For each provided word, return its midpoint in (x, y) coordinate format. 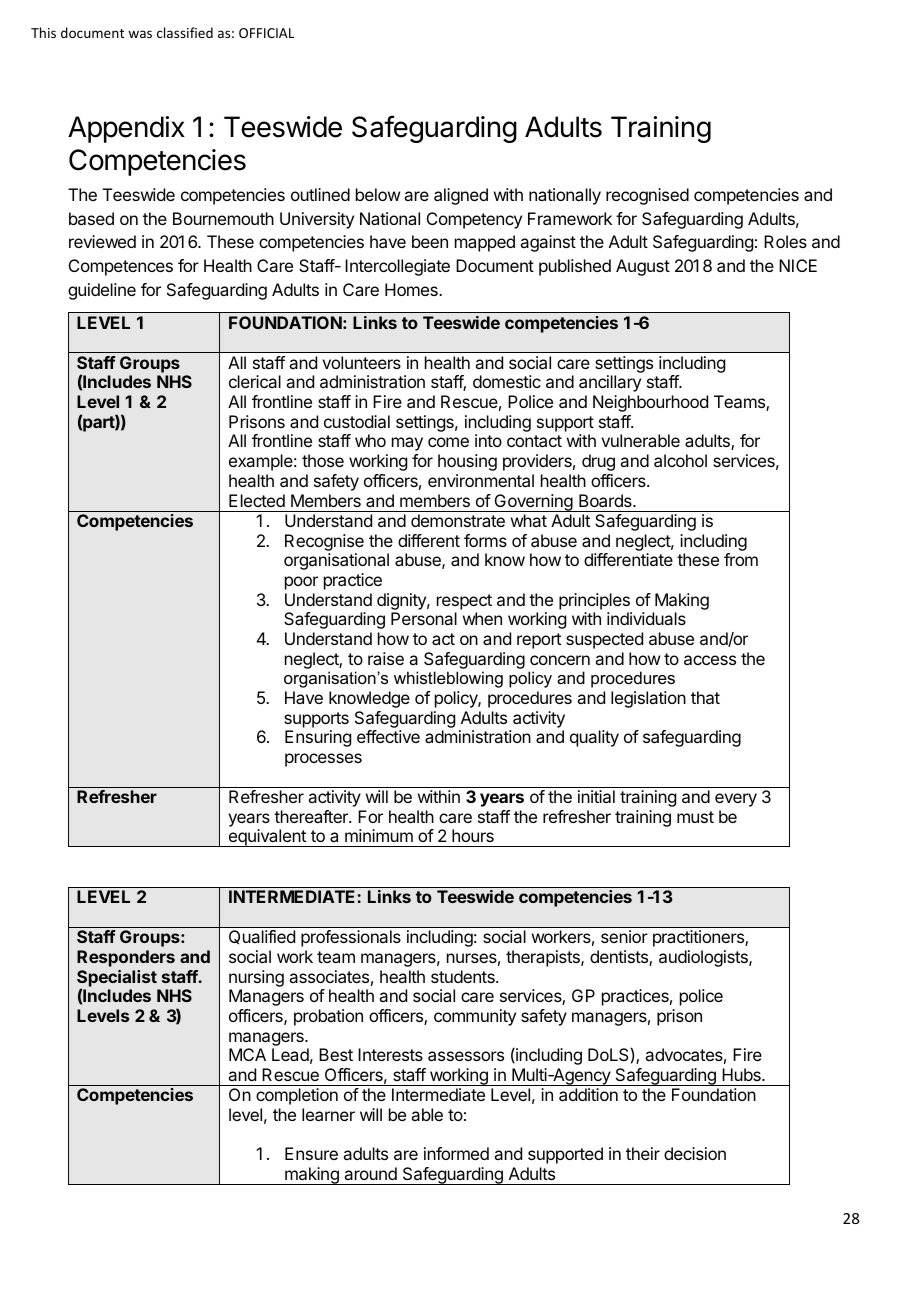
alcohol (680, 460)
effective (388, 736)
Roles (785, 241)
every (736, 800)
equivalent (267, 838)
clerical (255, 381)
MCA (247, 1054)
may (407, 444)
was (140, 34)
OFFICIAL (266, 33)
